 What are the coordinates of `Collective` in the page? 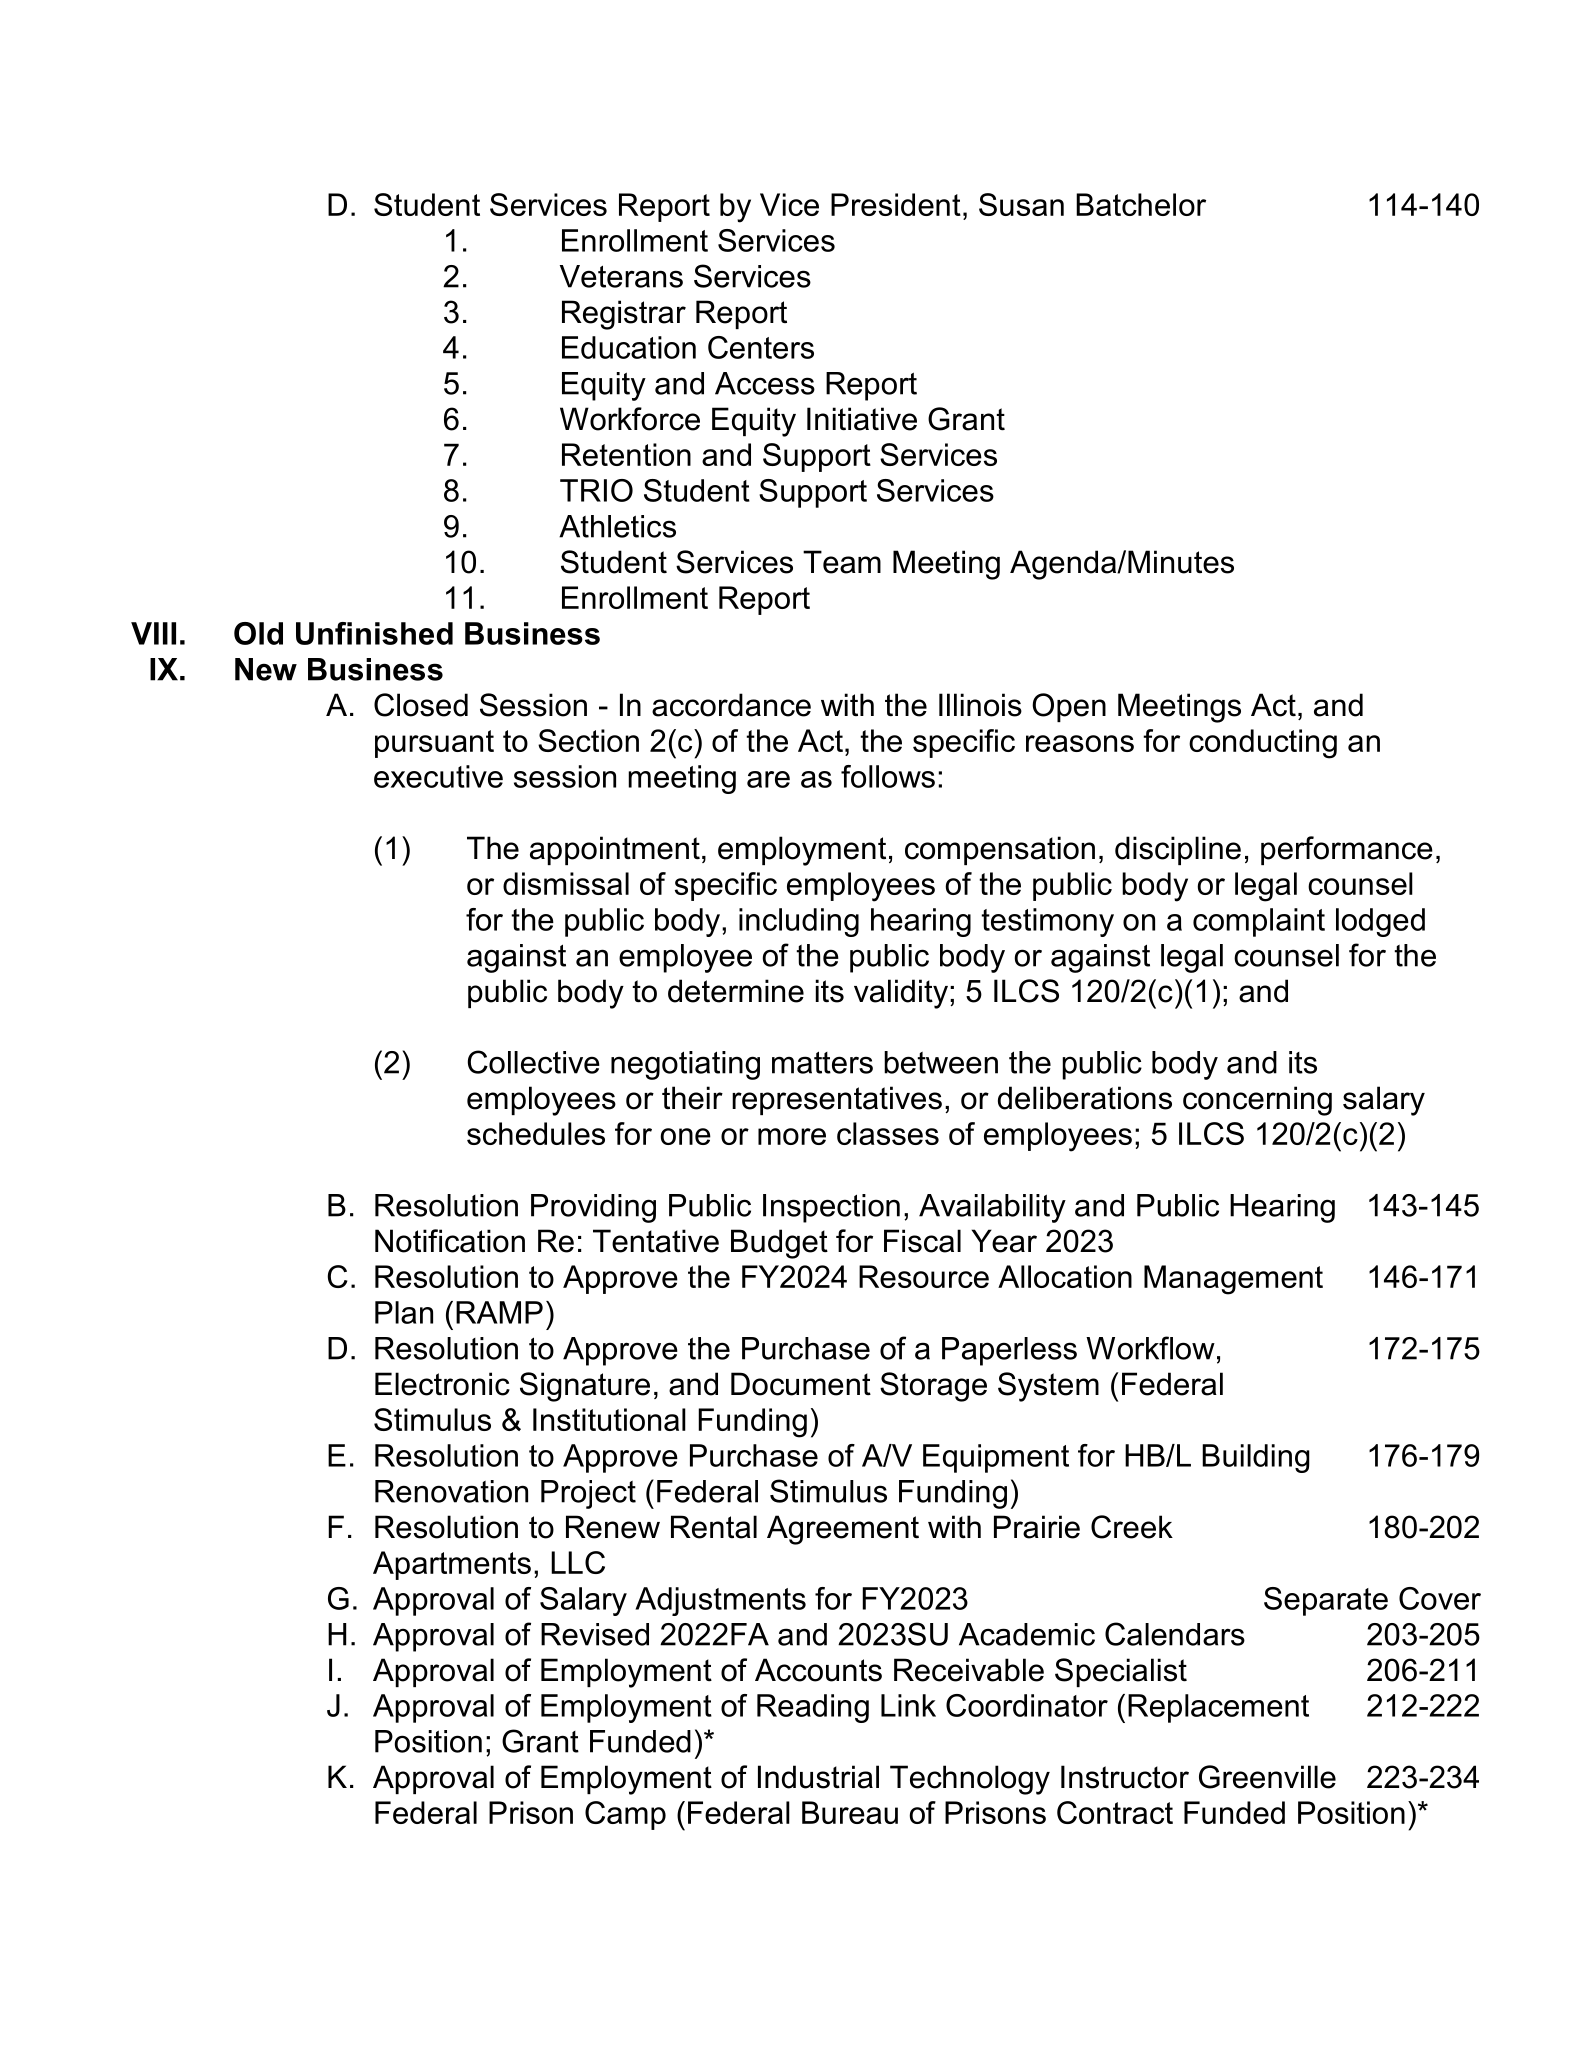 It's located at (534, 1062).
